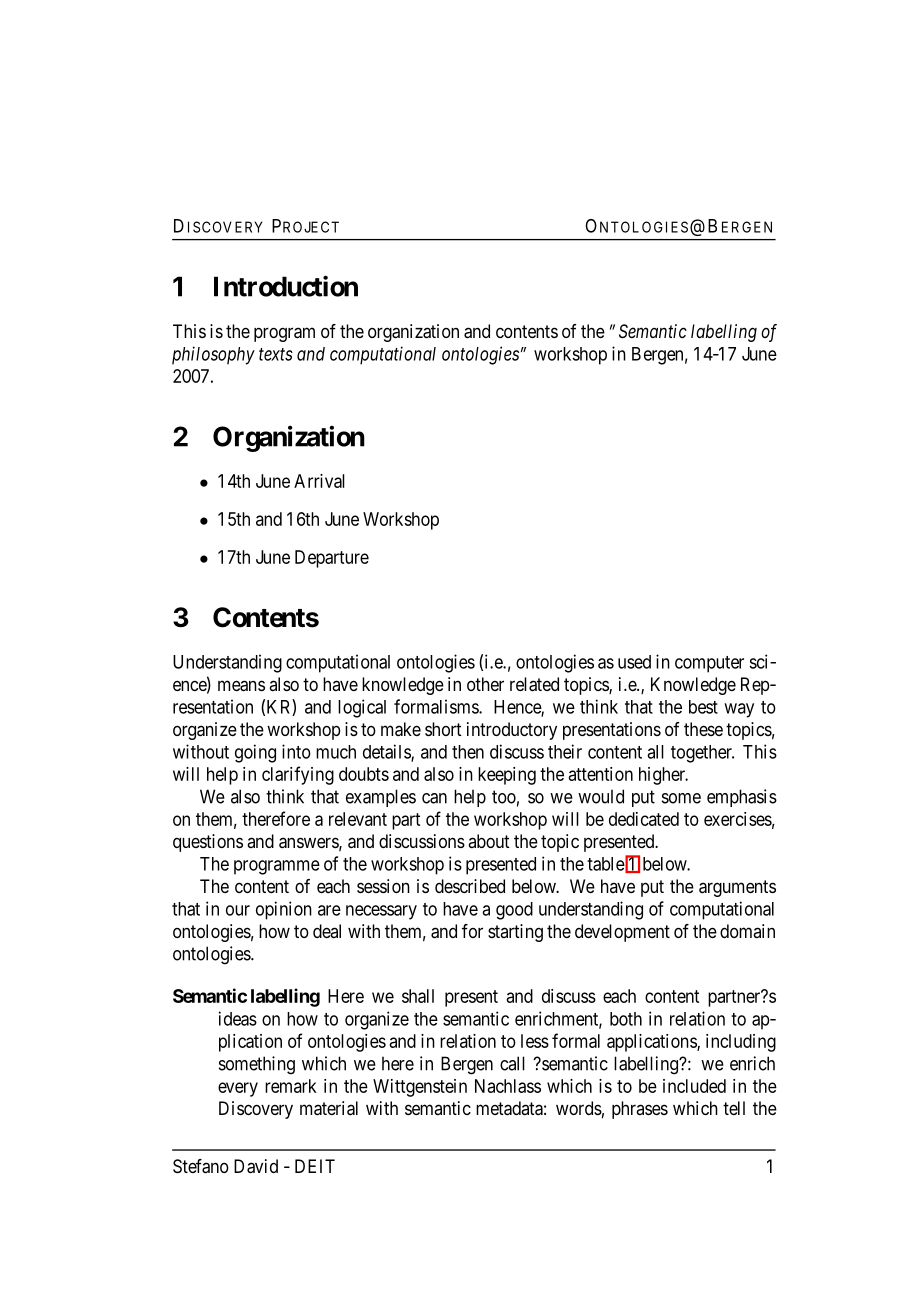 The height and width of the screenshot is (1308, 924). What do you see at coordinates (256, 1166) in the screenshot?
I see `David` at bounding box center [256, 1166].
